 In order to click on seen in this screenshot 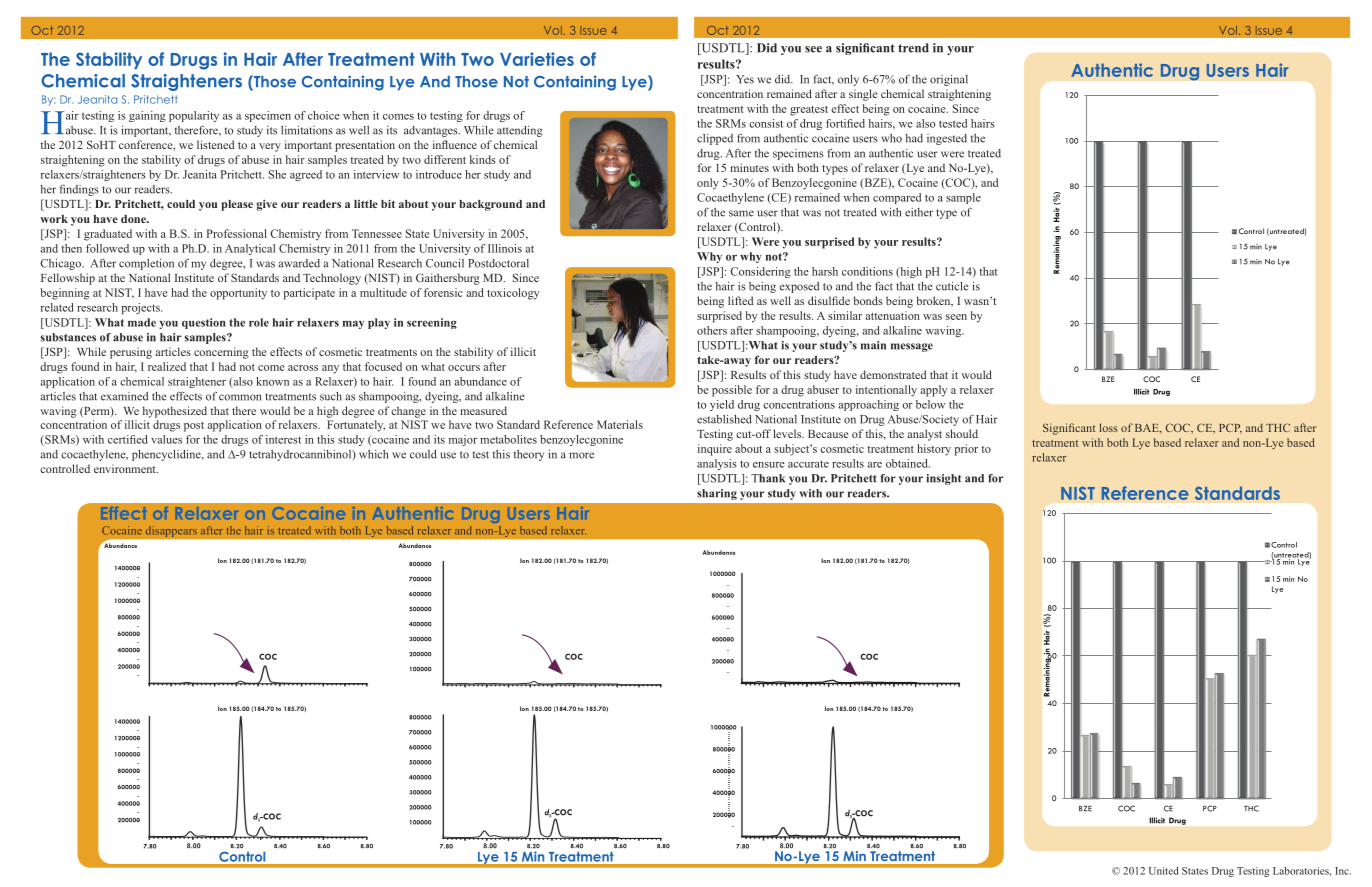, I will do `click(956, 317)`.
